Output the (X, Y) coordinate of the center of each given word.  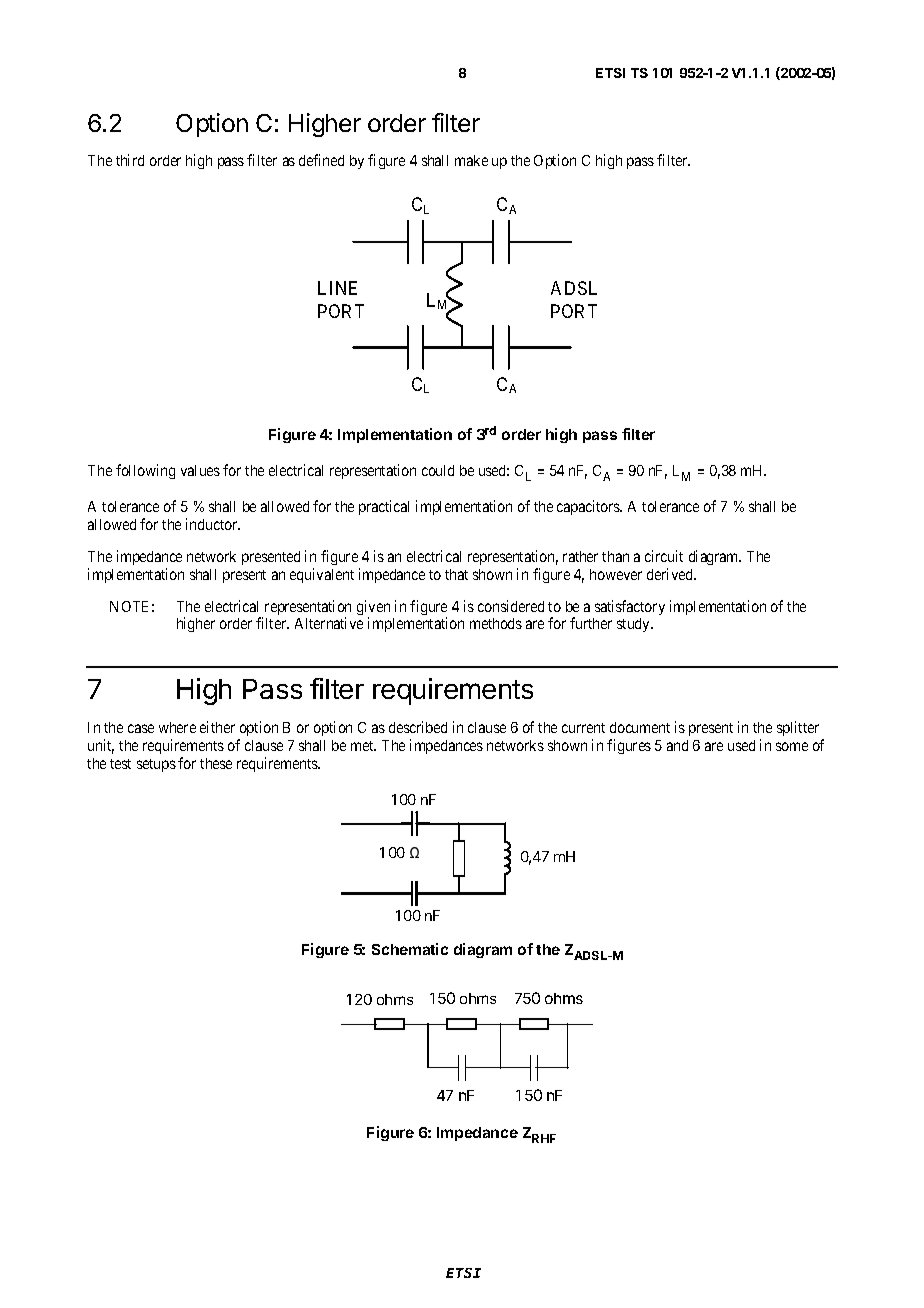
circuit (664, 556)
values (200, 470)
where (177, 727)
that (456, 574)
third (130, 160)
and (677, 745)
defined (321, 160)
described (418, 727)
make (471, 160)
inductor (213, 524)
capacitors (589, 507)
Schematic (410, 949)
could (438, 470)
